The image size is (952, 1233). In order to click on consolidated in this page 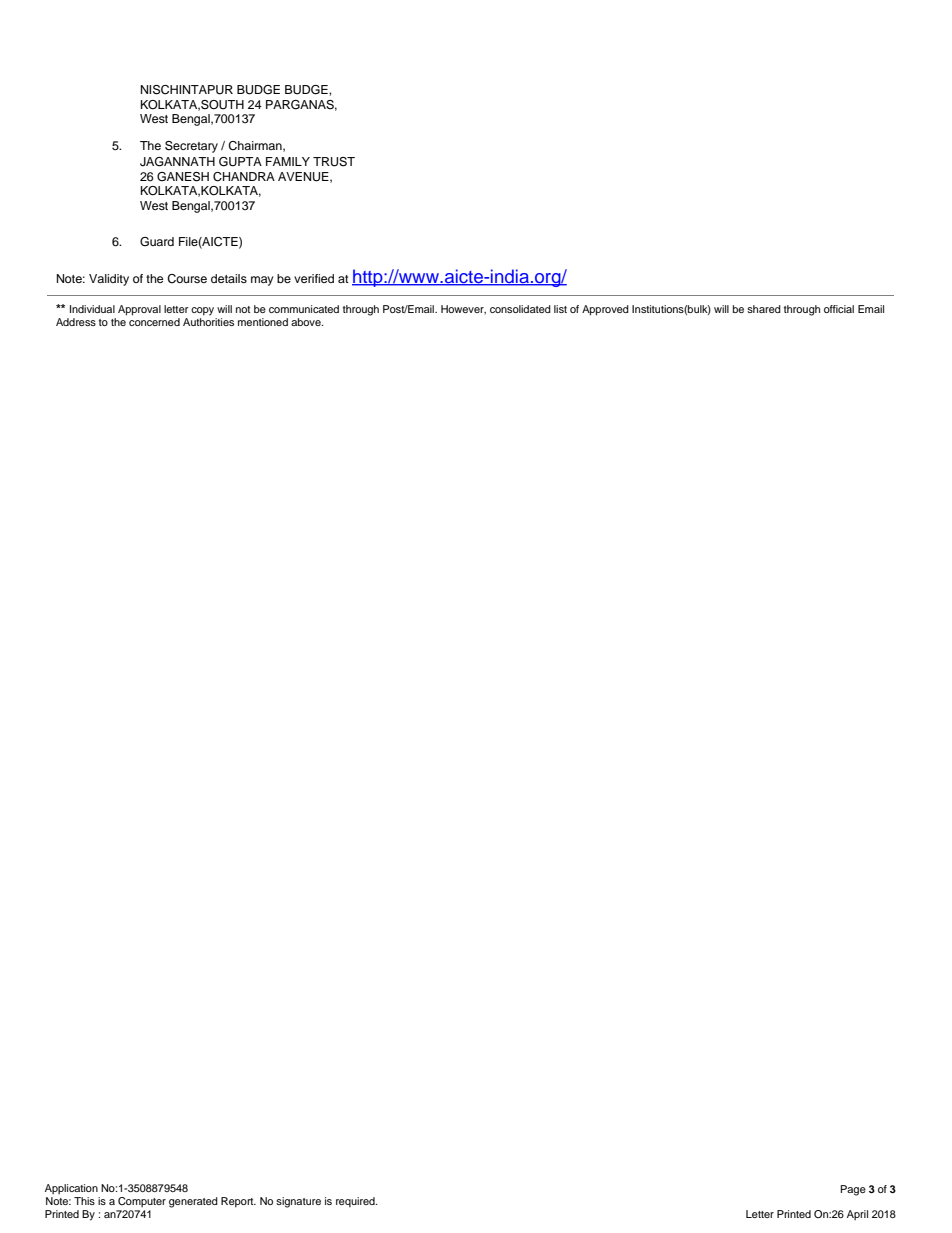, I will do `click(520, 309)`.
